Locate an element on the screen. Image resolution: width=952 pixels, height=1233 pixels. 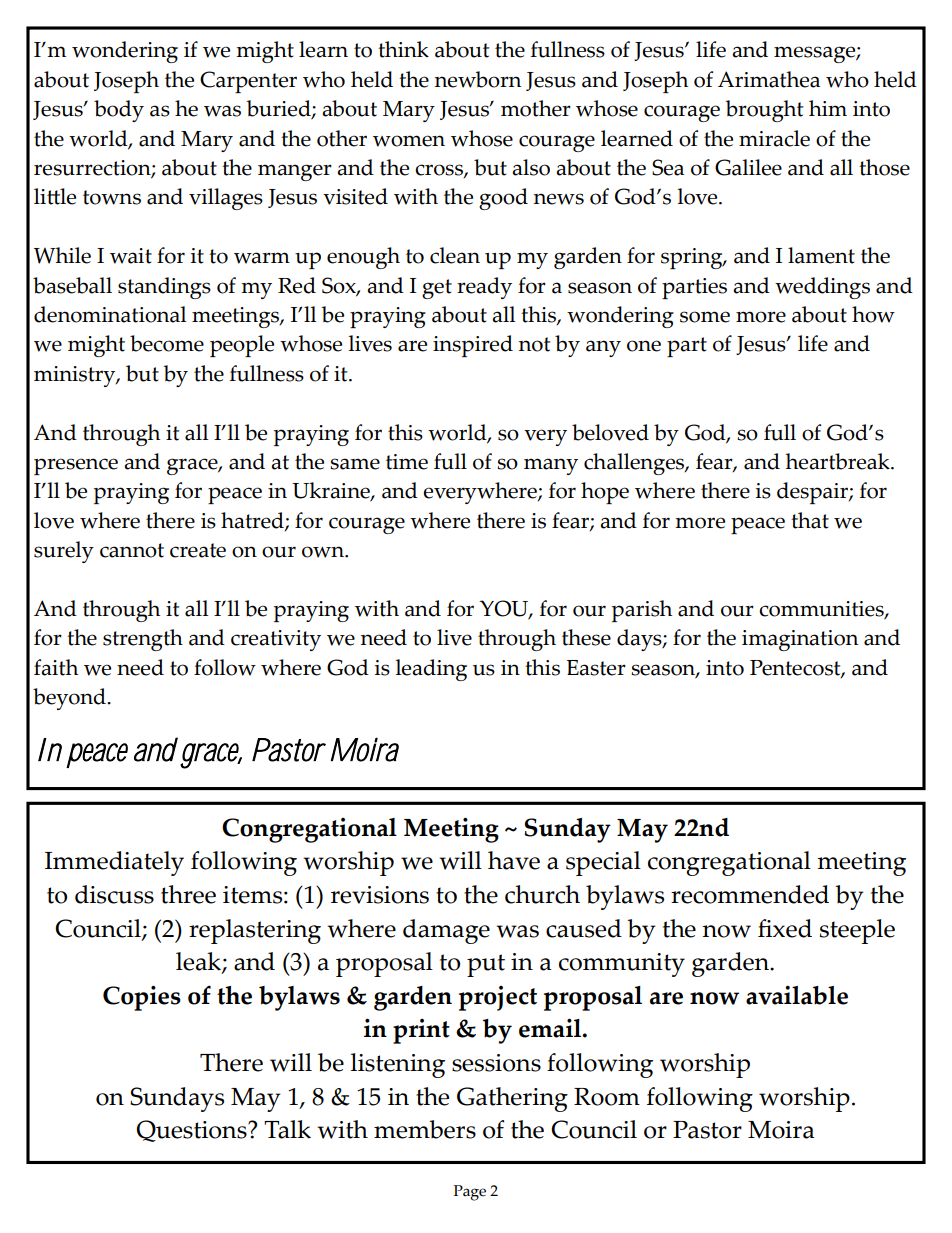
Room is located at coordinates (607, 1097).
